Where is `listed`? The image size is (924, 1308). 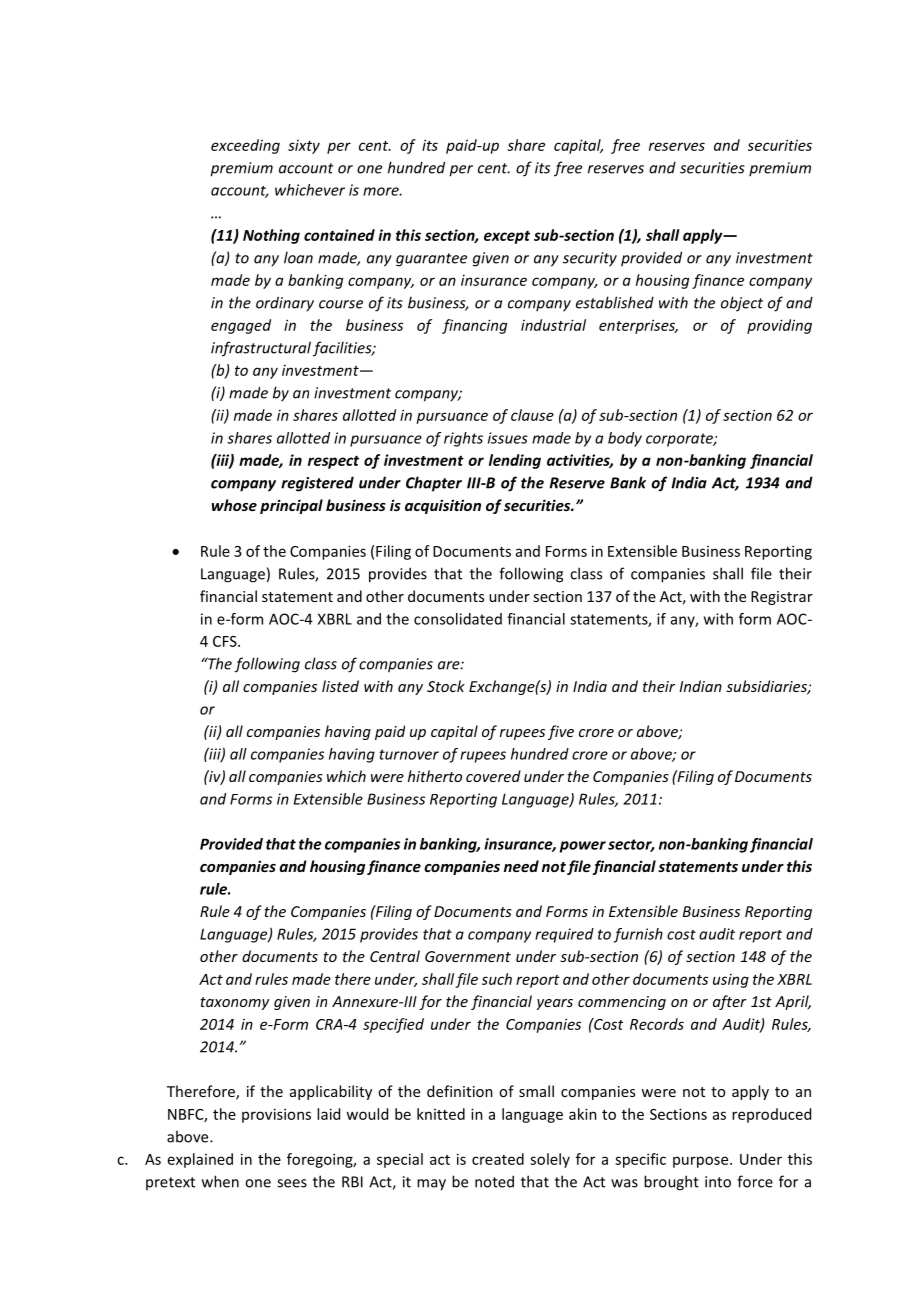
listed is located at coordinates (340, 686).
